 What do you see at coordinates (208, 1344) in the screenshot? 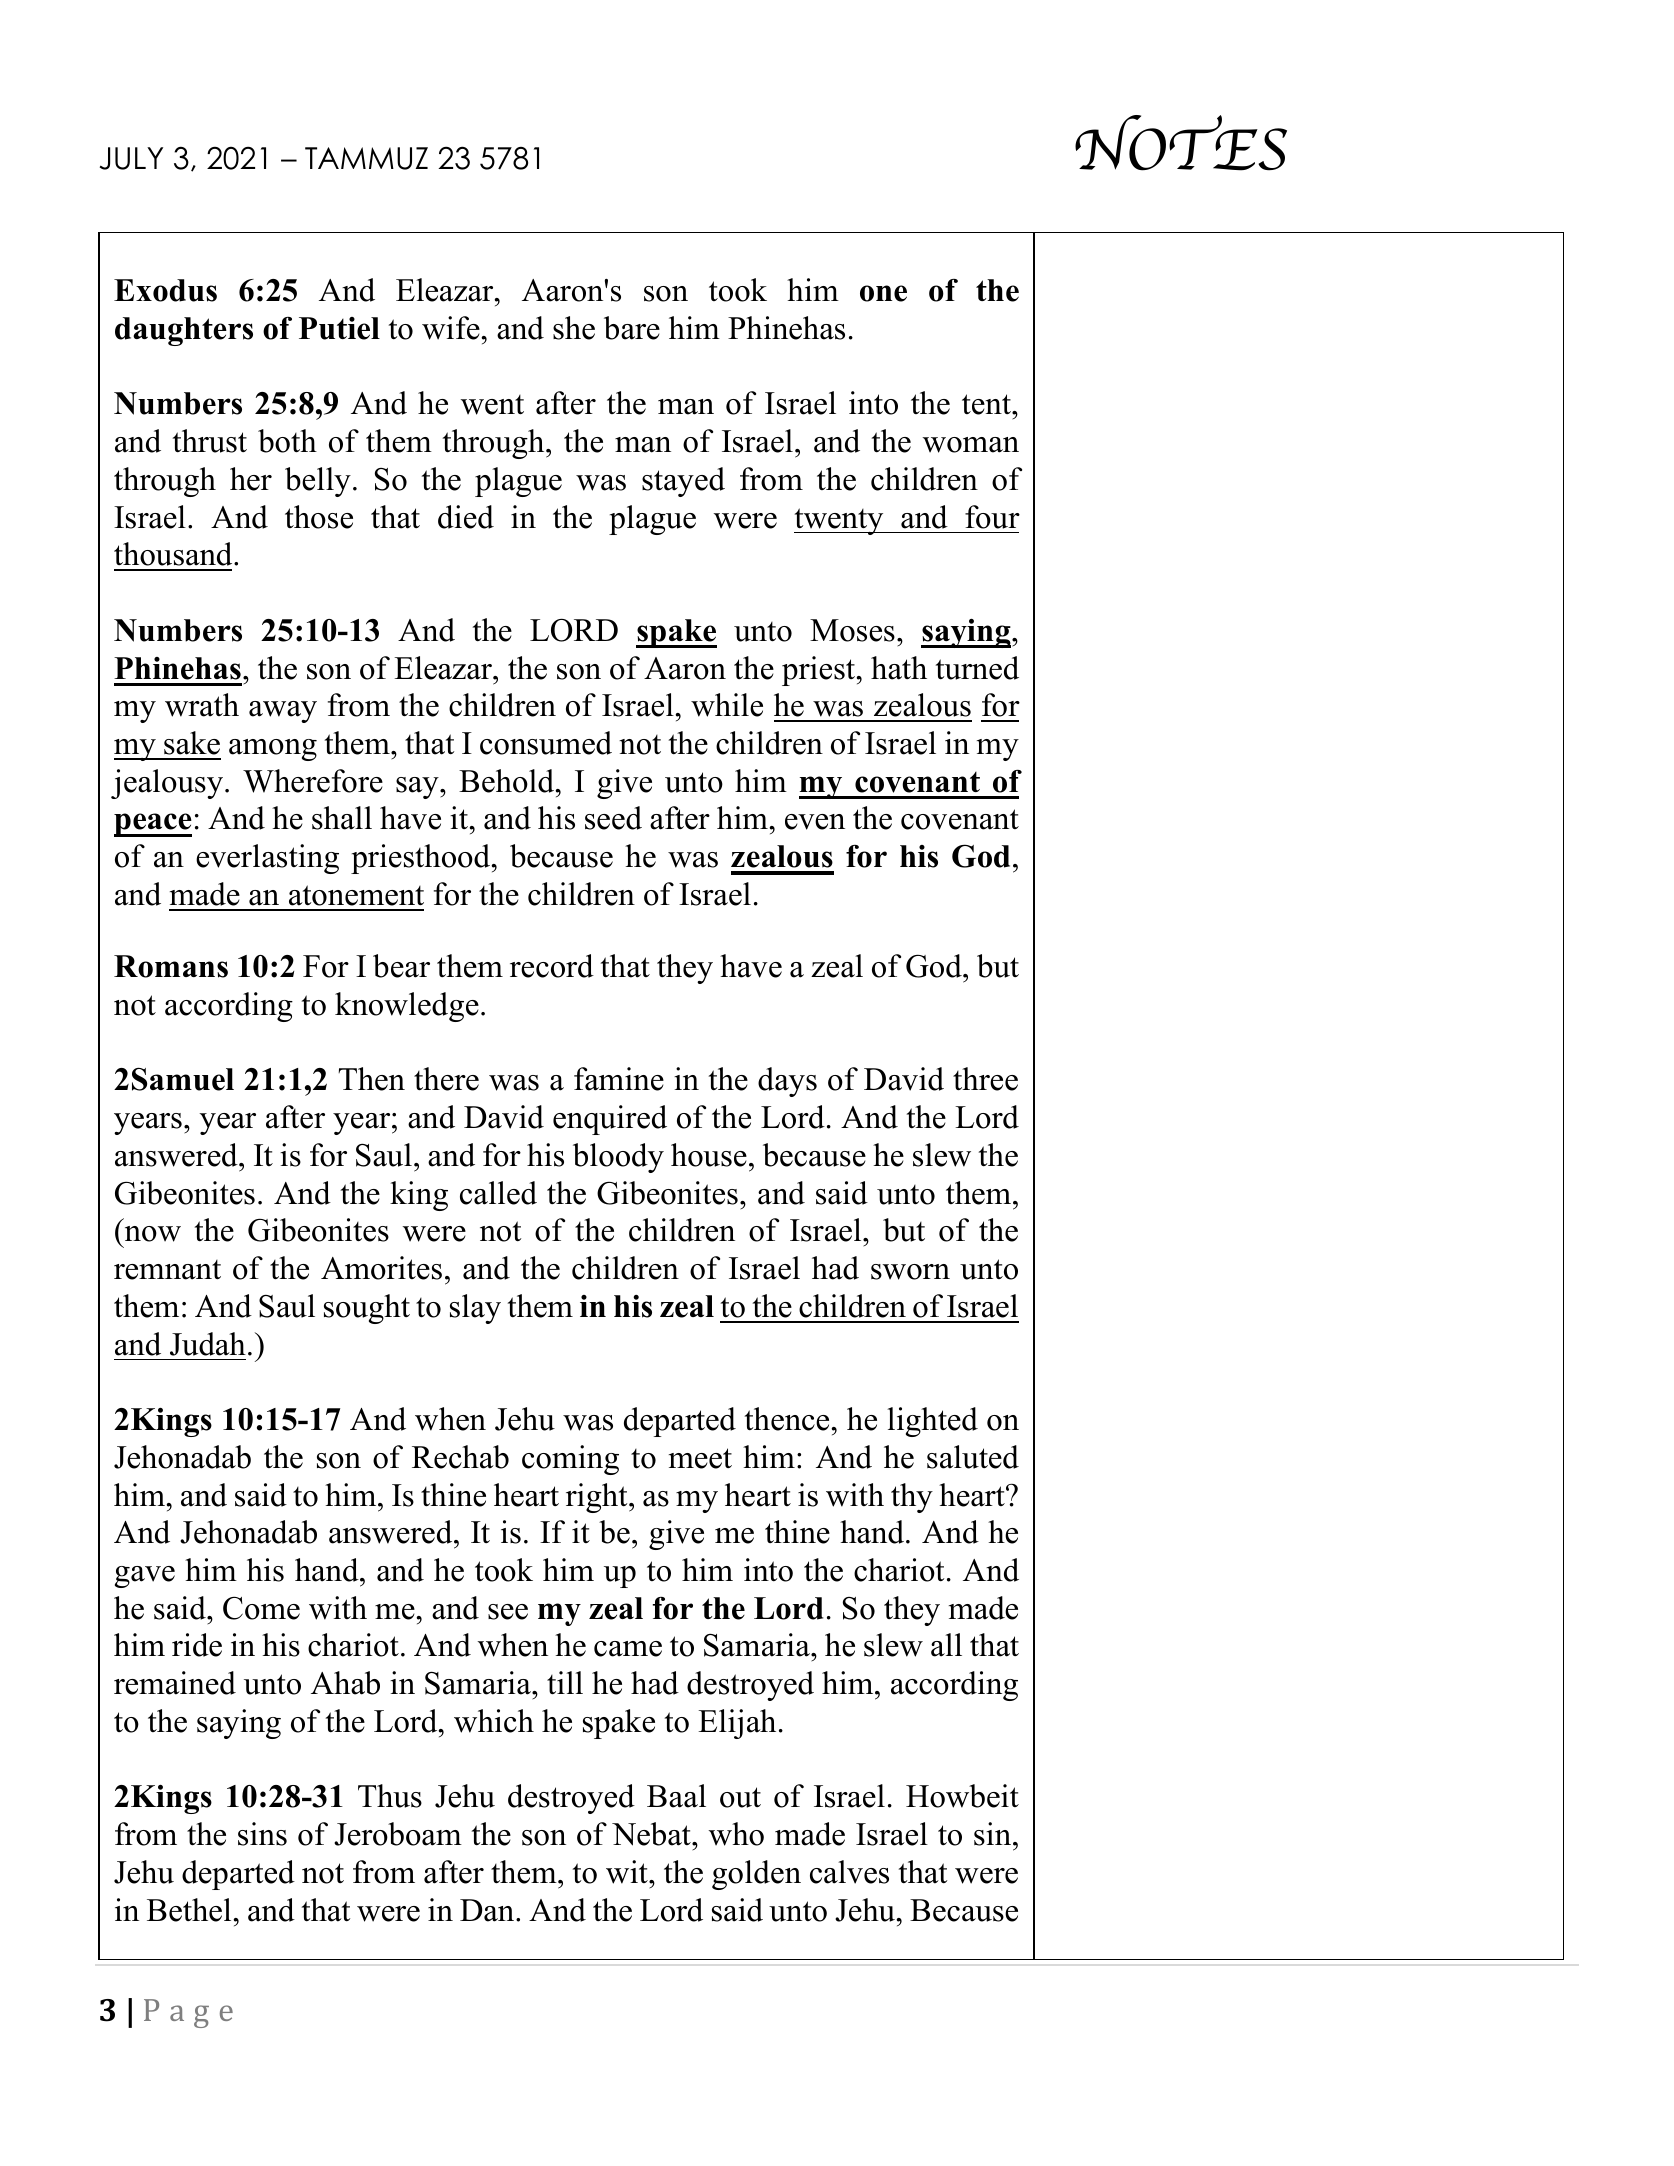
I see `Judah` at bounding box center [208, 1344].
